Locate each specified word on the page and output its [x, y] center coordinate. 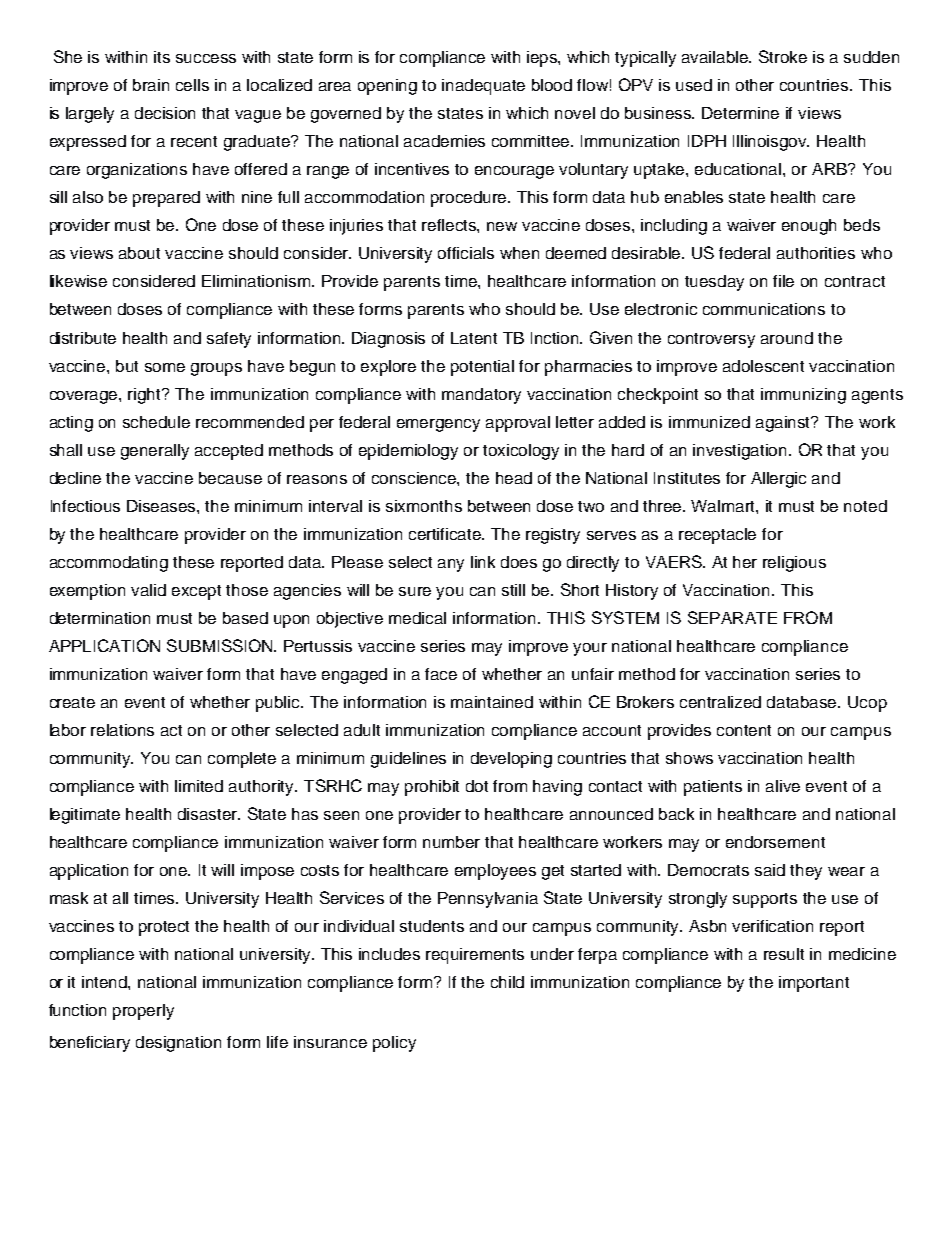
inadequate [483, 87]
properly [143, 1012]
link [483, 562]
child [507, 982]
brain [151, 85]
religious [794, 564]
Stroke [783, 56]
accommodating [109, 564]
